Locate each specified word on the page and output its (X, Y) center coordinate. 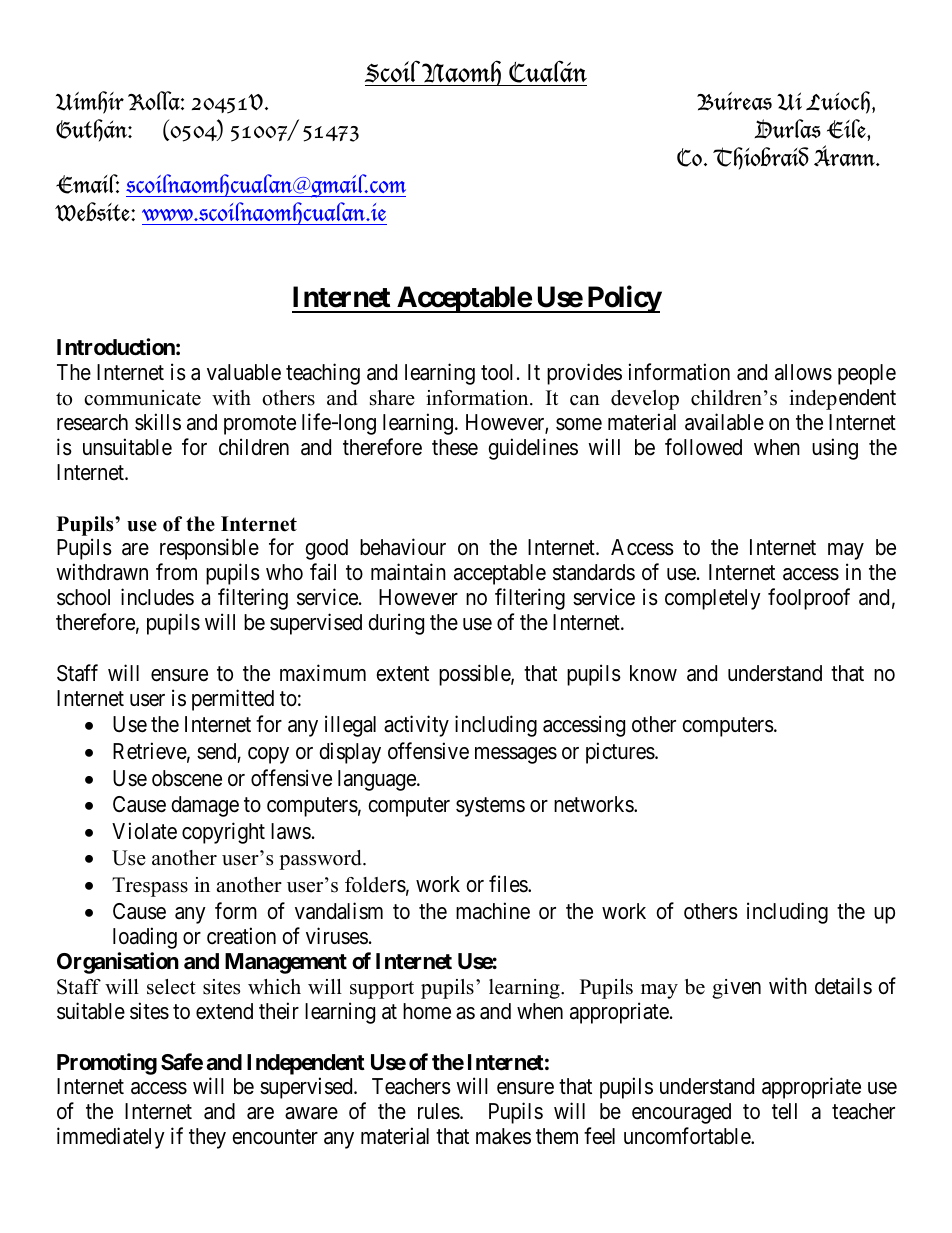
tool (497, 372)
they (207, 1138)
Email (87, 184)
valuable (244, 372)
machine (493, 911)
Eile (847, 129)
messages (516, 755)
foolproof (809, 599)
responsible (209, 549)
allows (803, 372)
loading (145, 938)
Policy (623, 299)
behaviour (403, 547)
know (653, 673)
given (736, 989)
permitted (233, 700)
